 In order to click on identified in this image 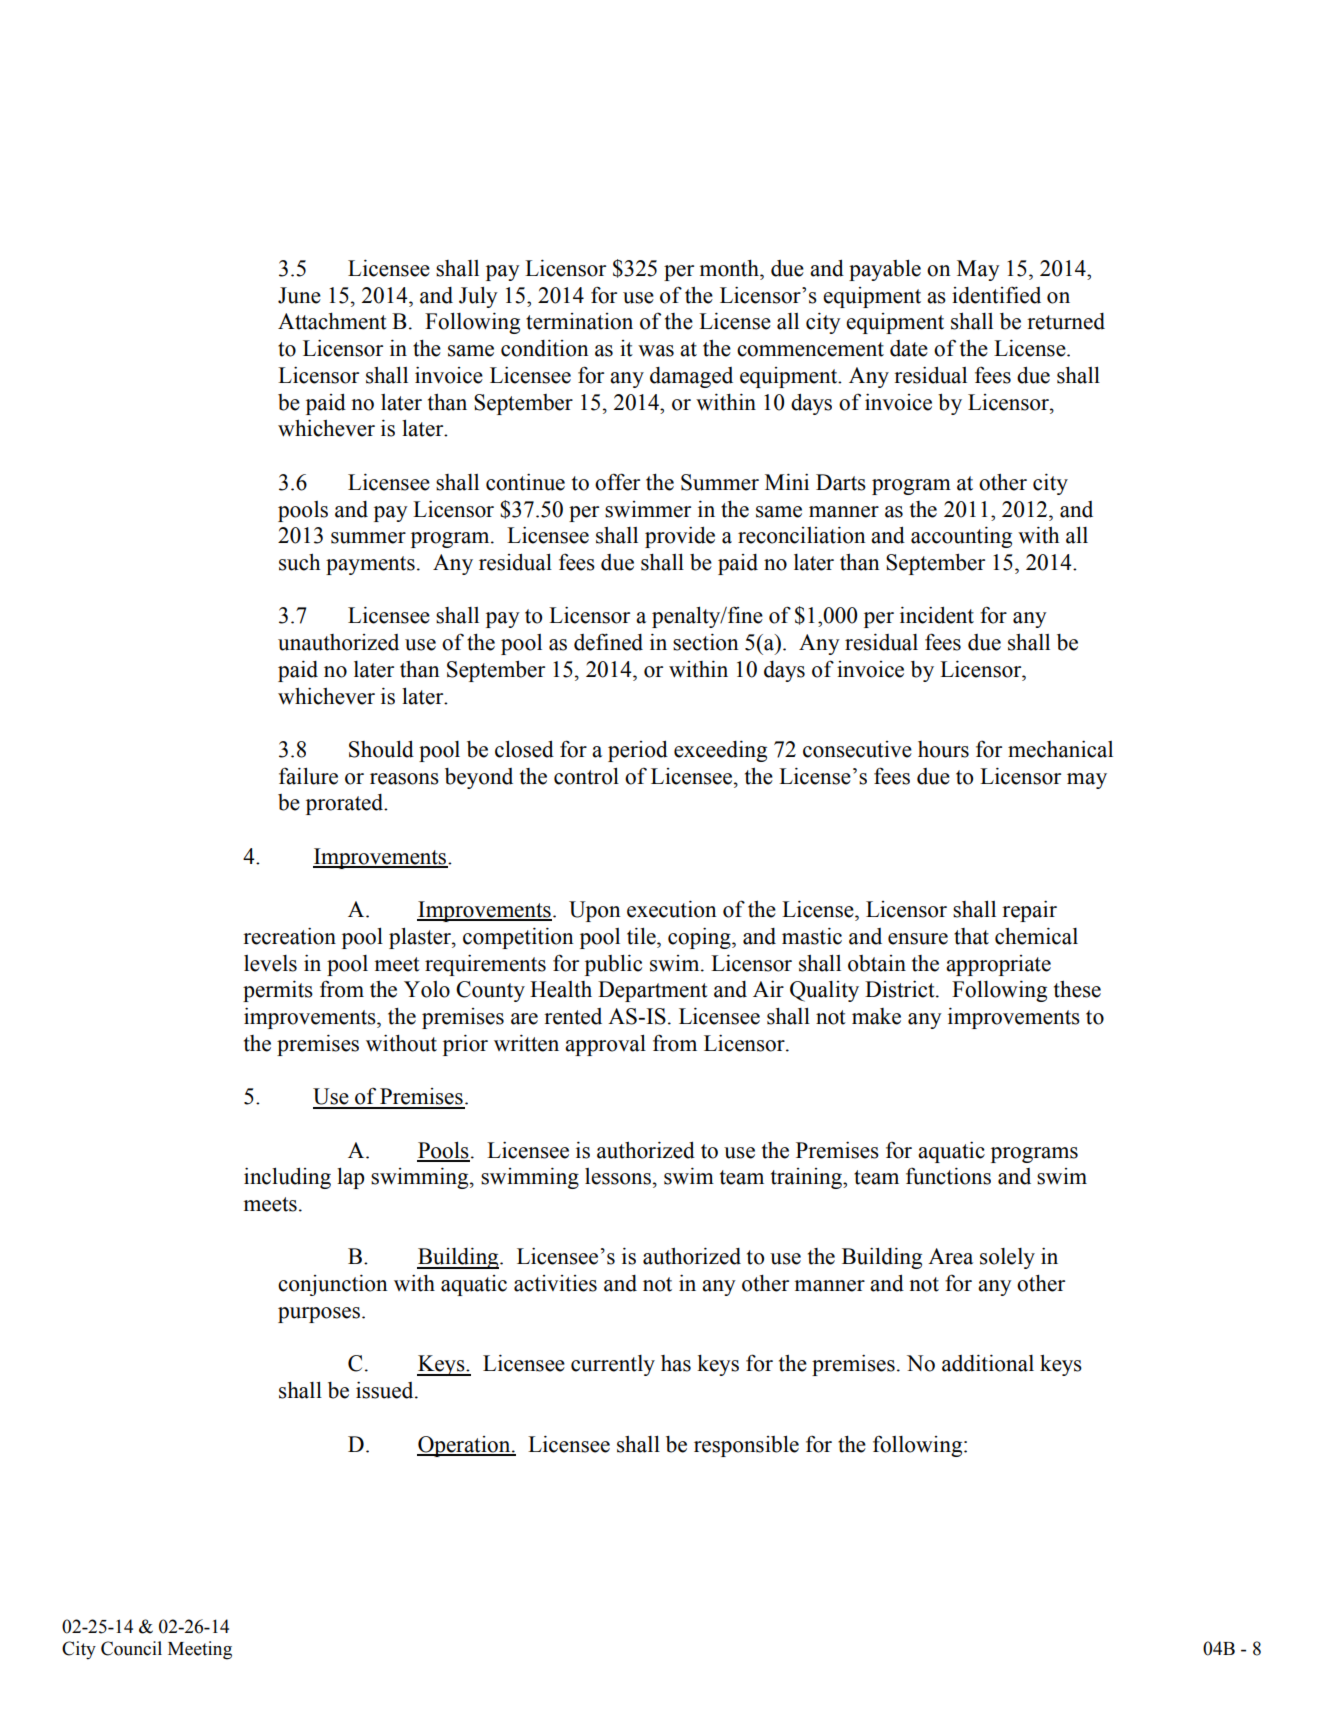, I will do `click(996, 295)`.
